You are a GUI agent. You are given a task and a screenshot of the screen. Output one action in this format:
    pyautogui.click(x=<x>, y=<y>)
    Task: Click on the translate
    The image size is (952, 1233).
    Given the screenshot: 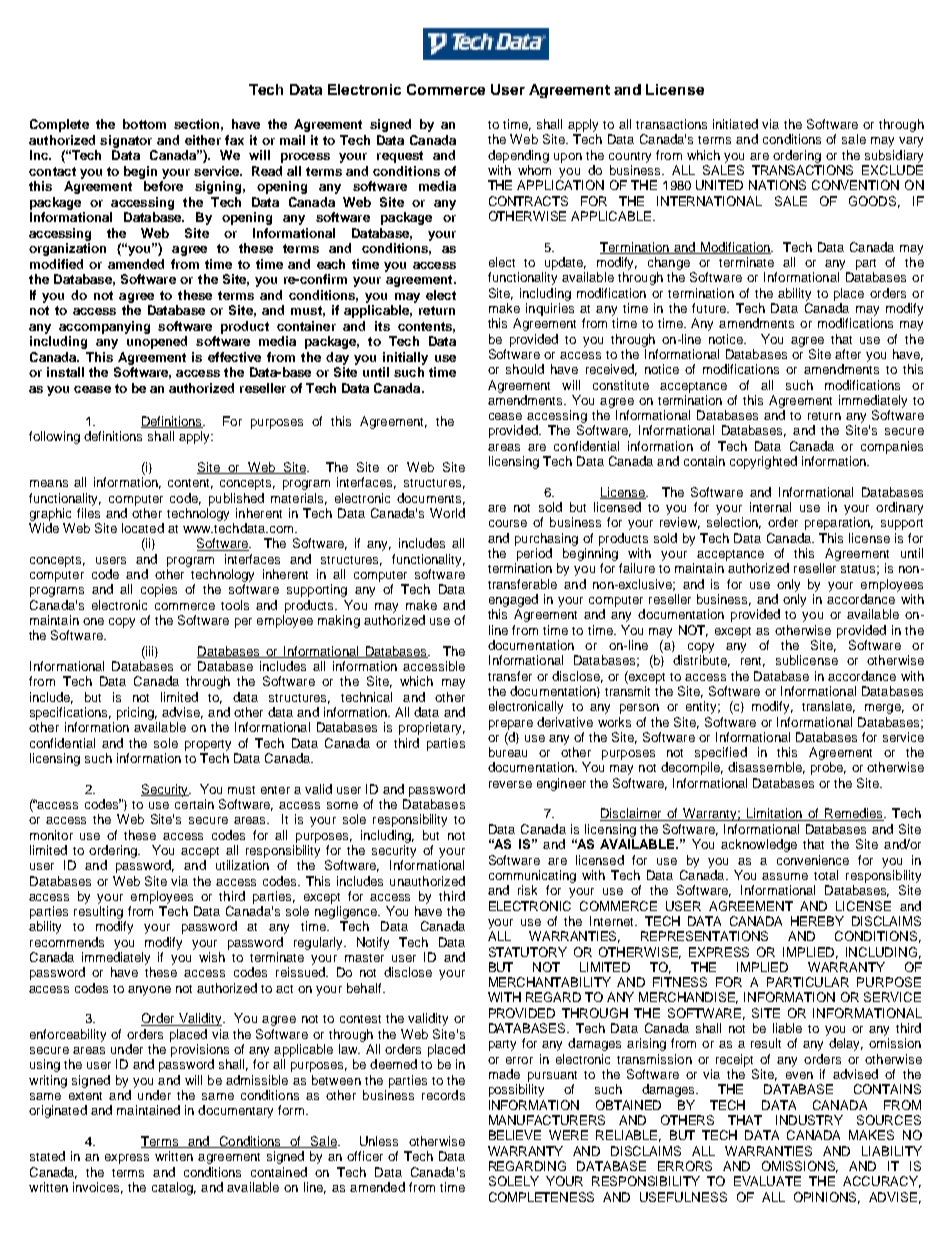 What is the action you would take?
    pyautogui.click(x=828, y=707)
